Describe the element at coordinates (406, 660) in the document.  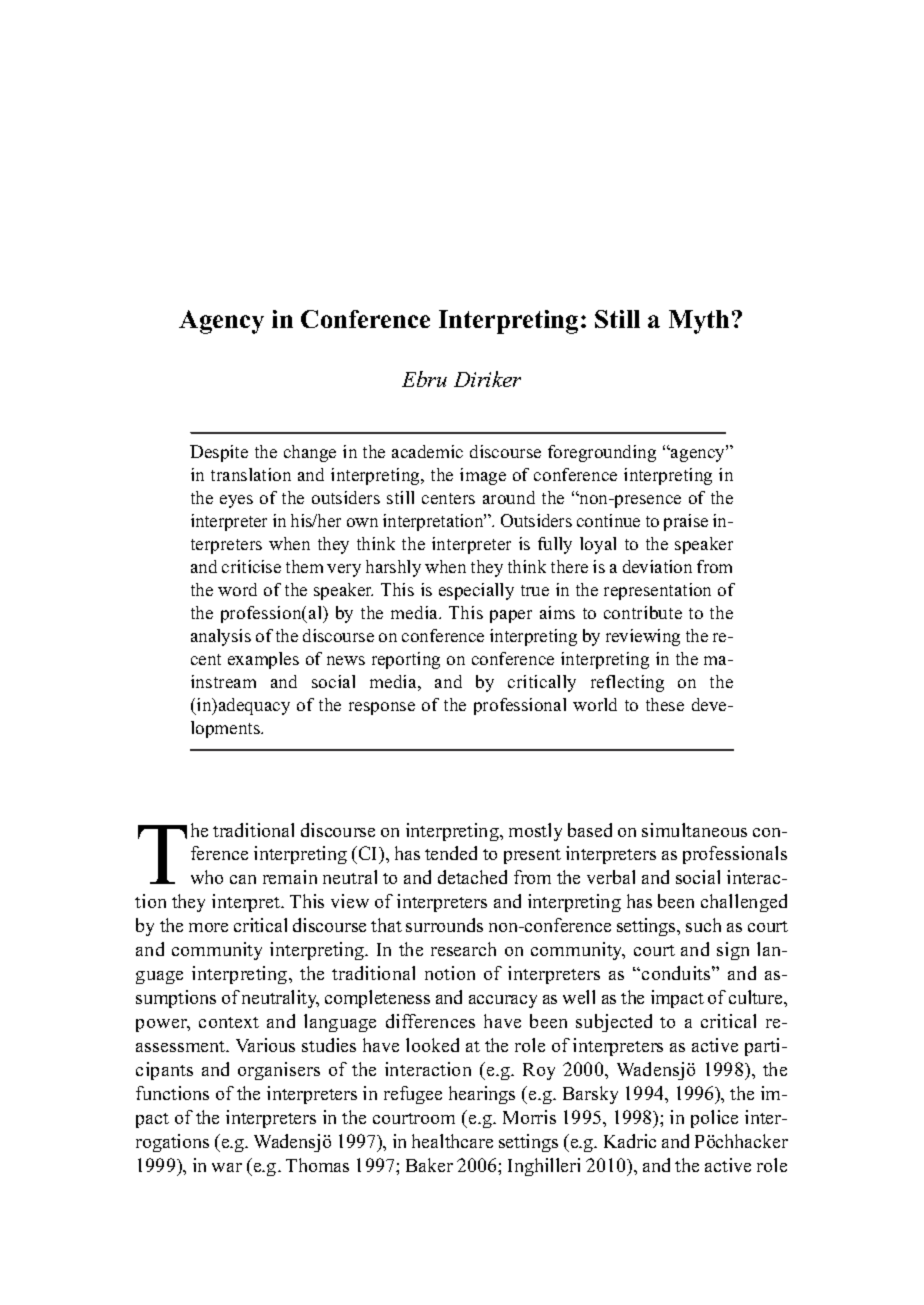
I see `reporting` at that location.
